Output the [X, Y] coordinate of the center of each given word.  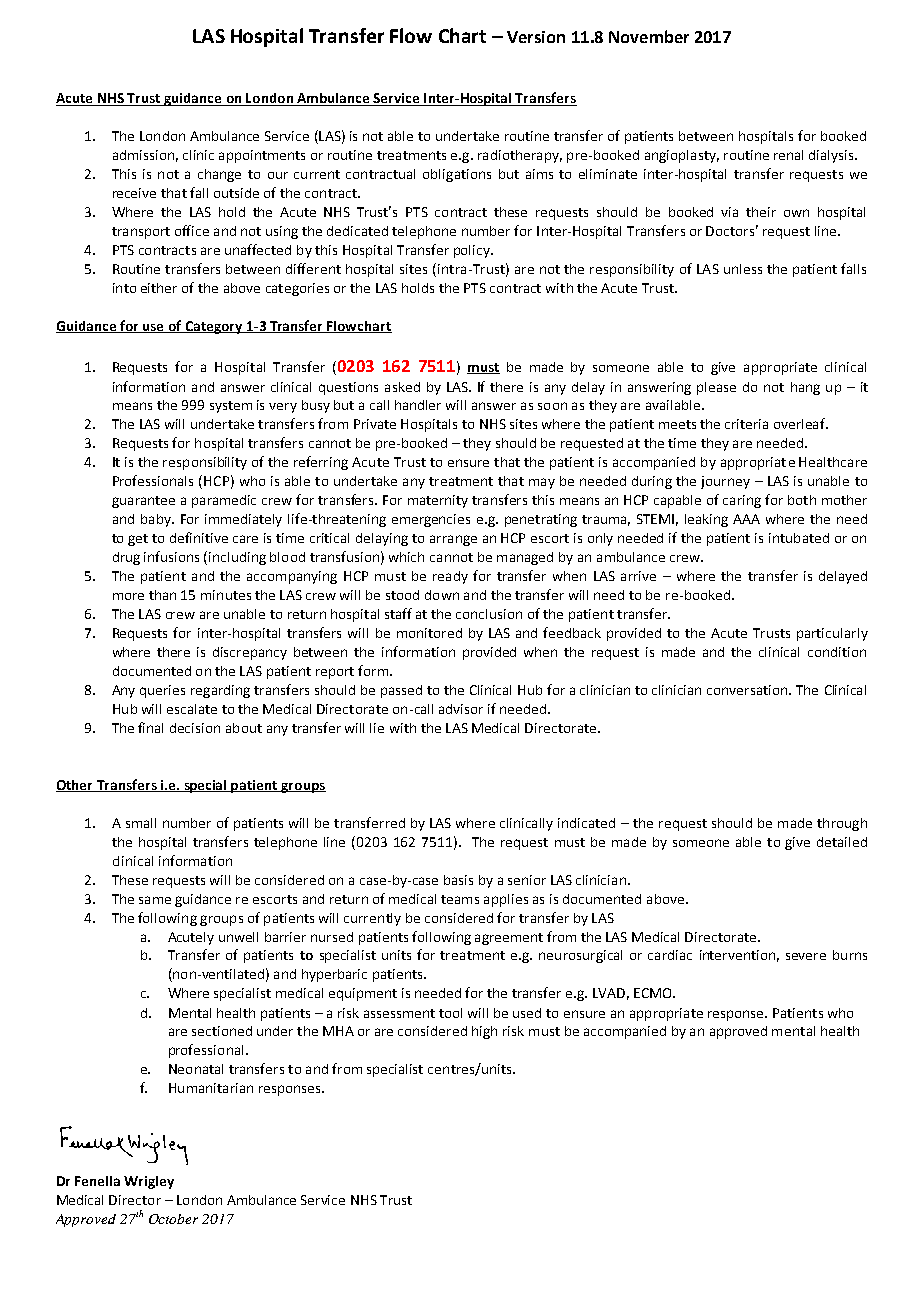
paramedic [224, 501]
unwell [238, 937]
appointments [262, 156]
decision [195, 728]
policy [473, 251]
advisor [461, 709]
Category [214, 327]
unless [743, 269]
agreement [509, 939]
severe [806, 956]
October [173, 1219]
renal [788, 155]
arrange [453, 540]
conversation [748, 690]
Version [536, 37]
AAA [746, 519]
